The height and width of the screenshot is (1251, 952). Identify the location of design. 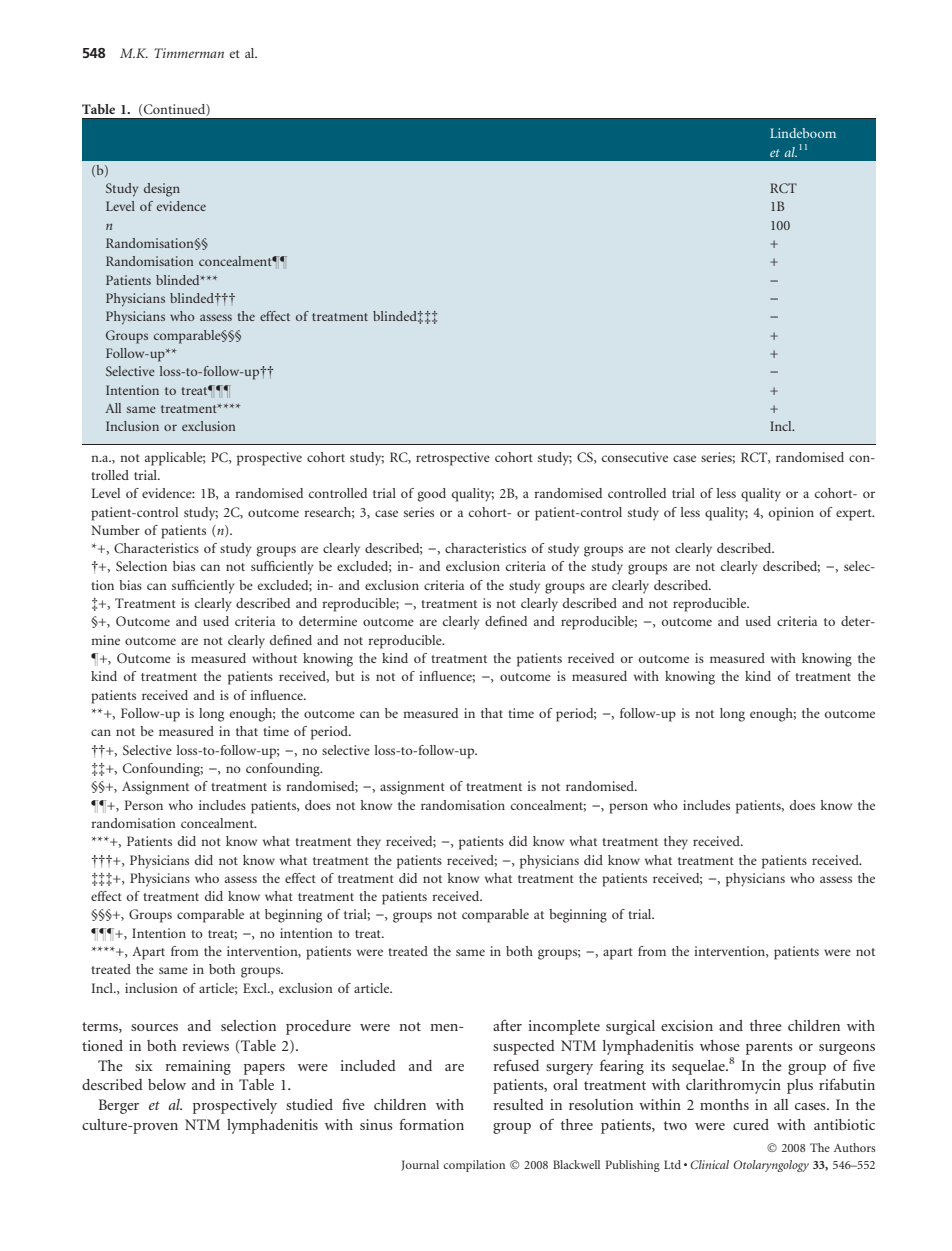
(162, 190).
